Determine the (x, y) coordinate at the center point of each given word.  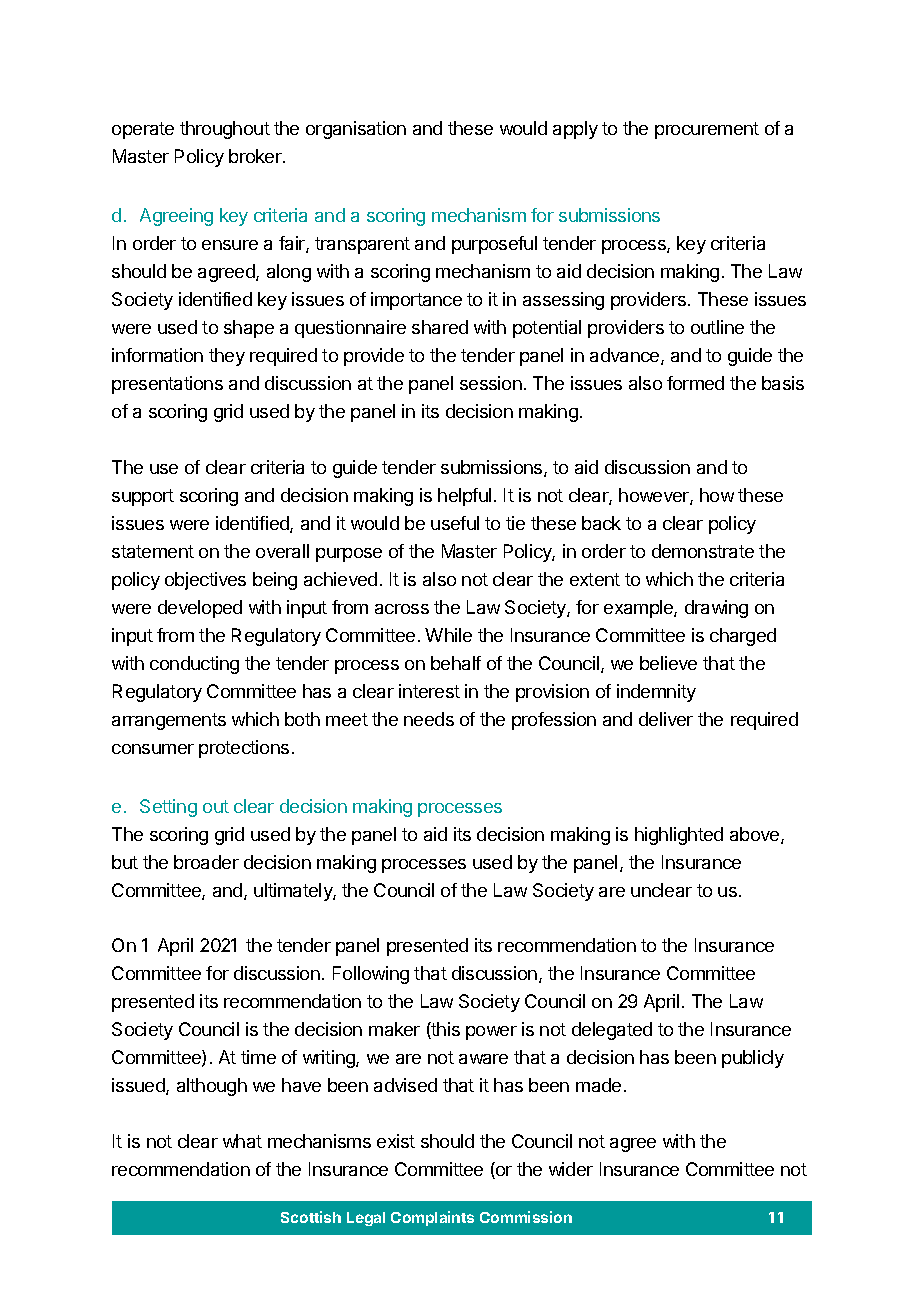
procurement (707, 130)
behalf (456, 663)
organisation (356, 130)
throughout (225, 130)
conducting (194, 665)
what (242, 1141)
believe (668, 663)
